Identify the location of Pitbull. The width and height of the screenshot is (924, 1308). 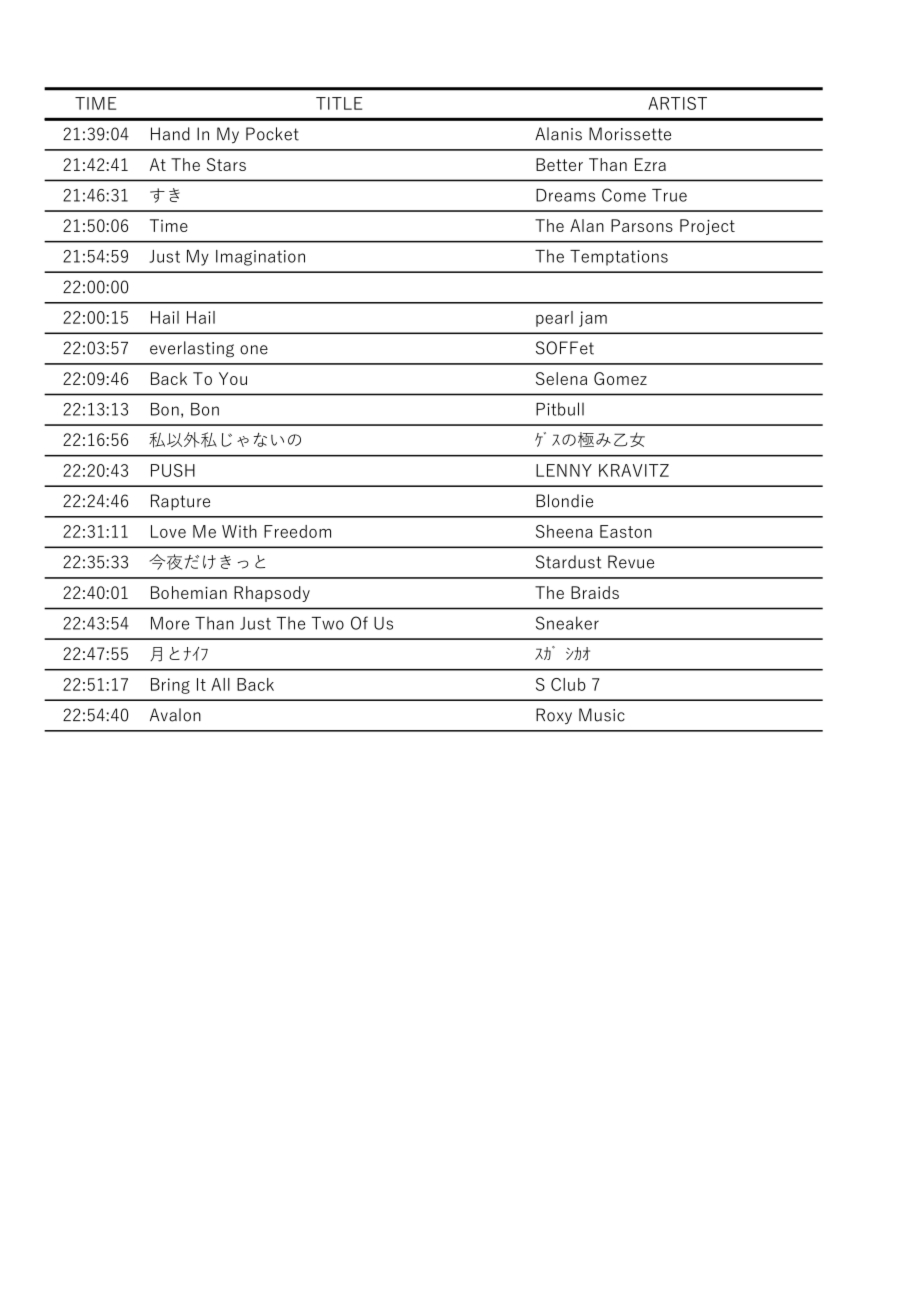
(560, 409).
